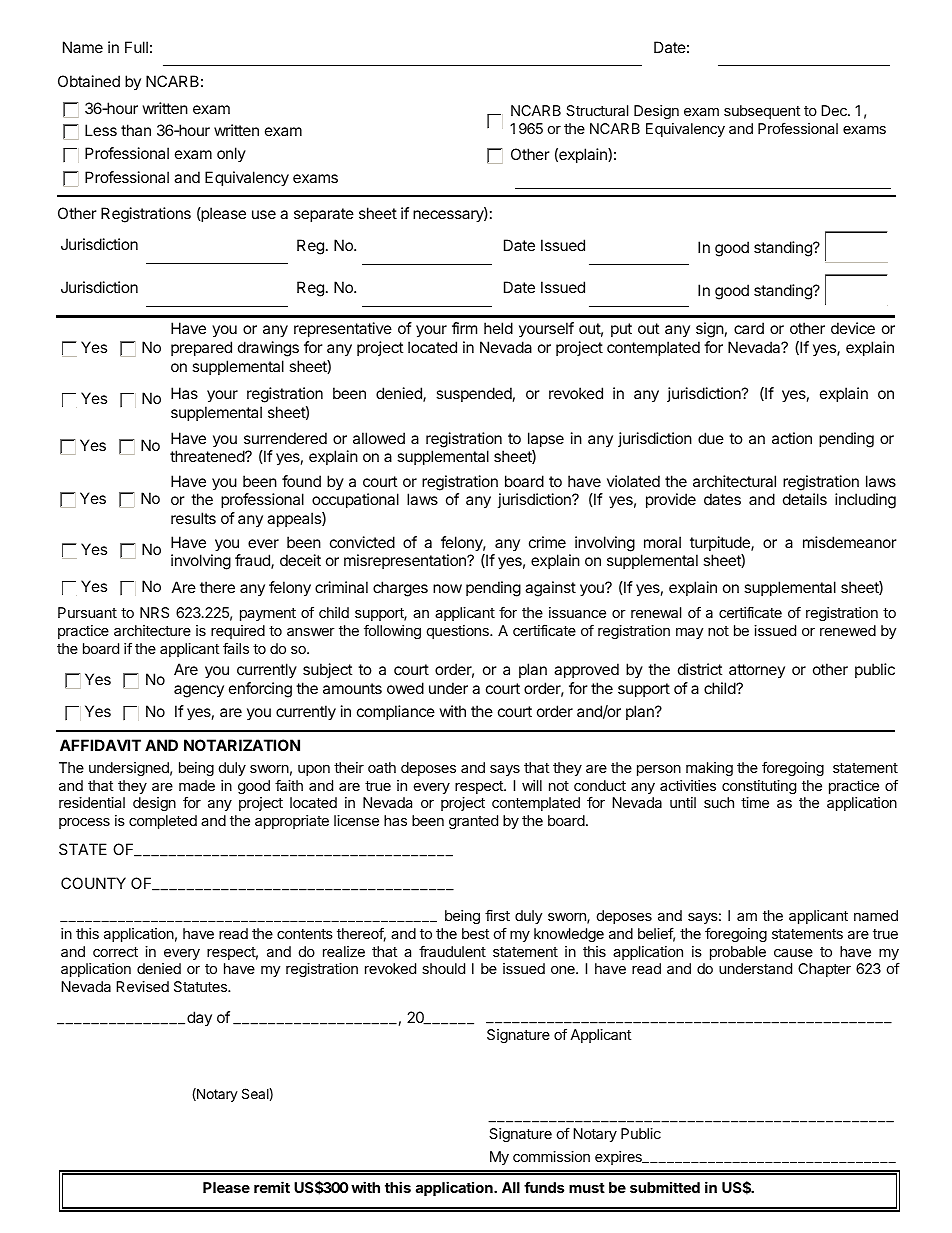  Describe the element at coordinates (272, 1187) in the document. I see `remit` at that location.
